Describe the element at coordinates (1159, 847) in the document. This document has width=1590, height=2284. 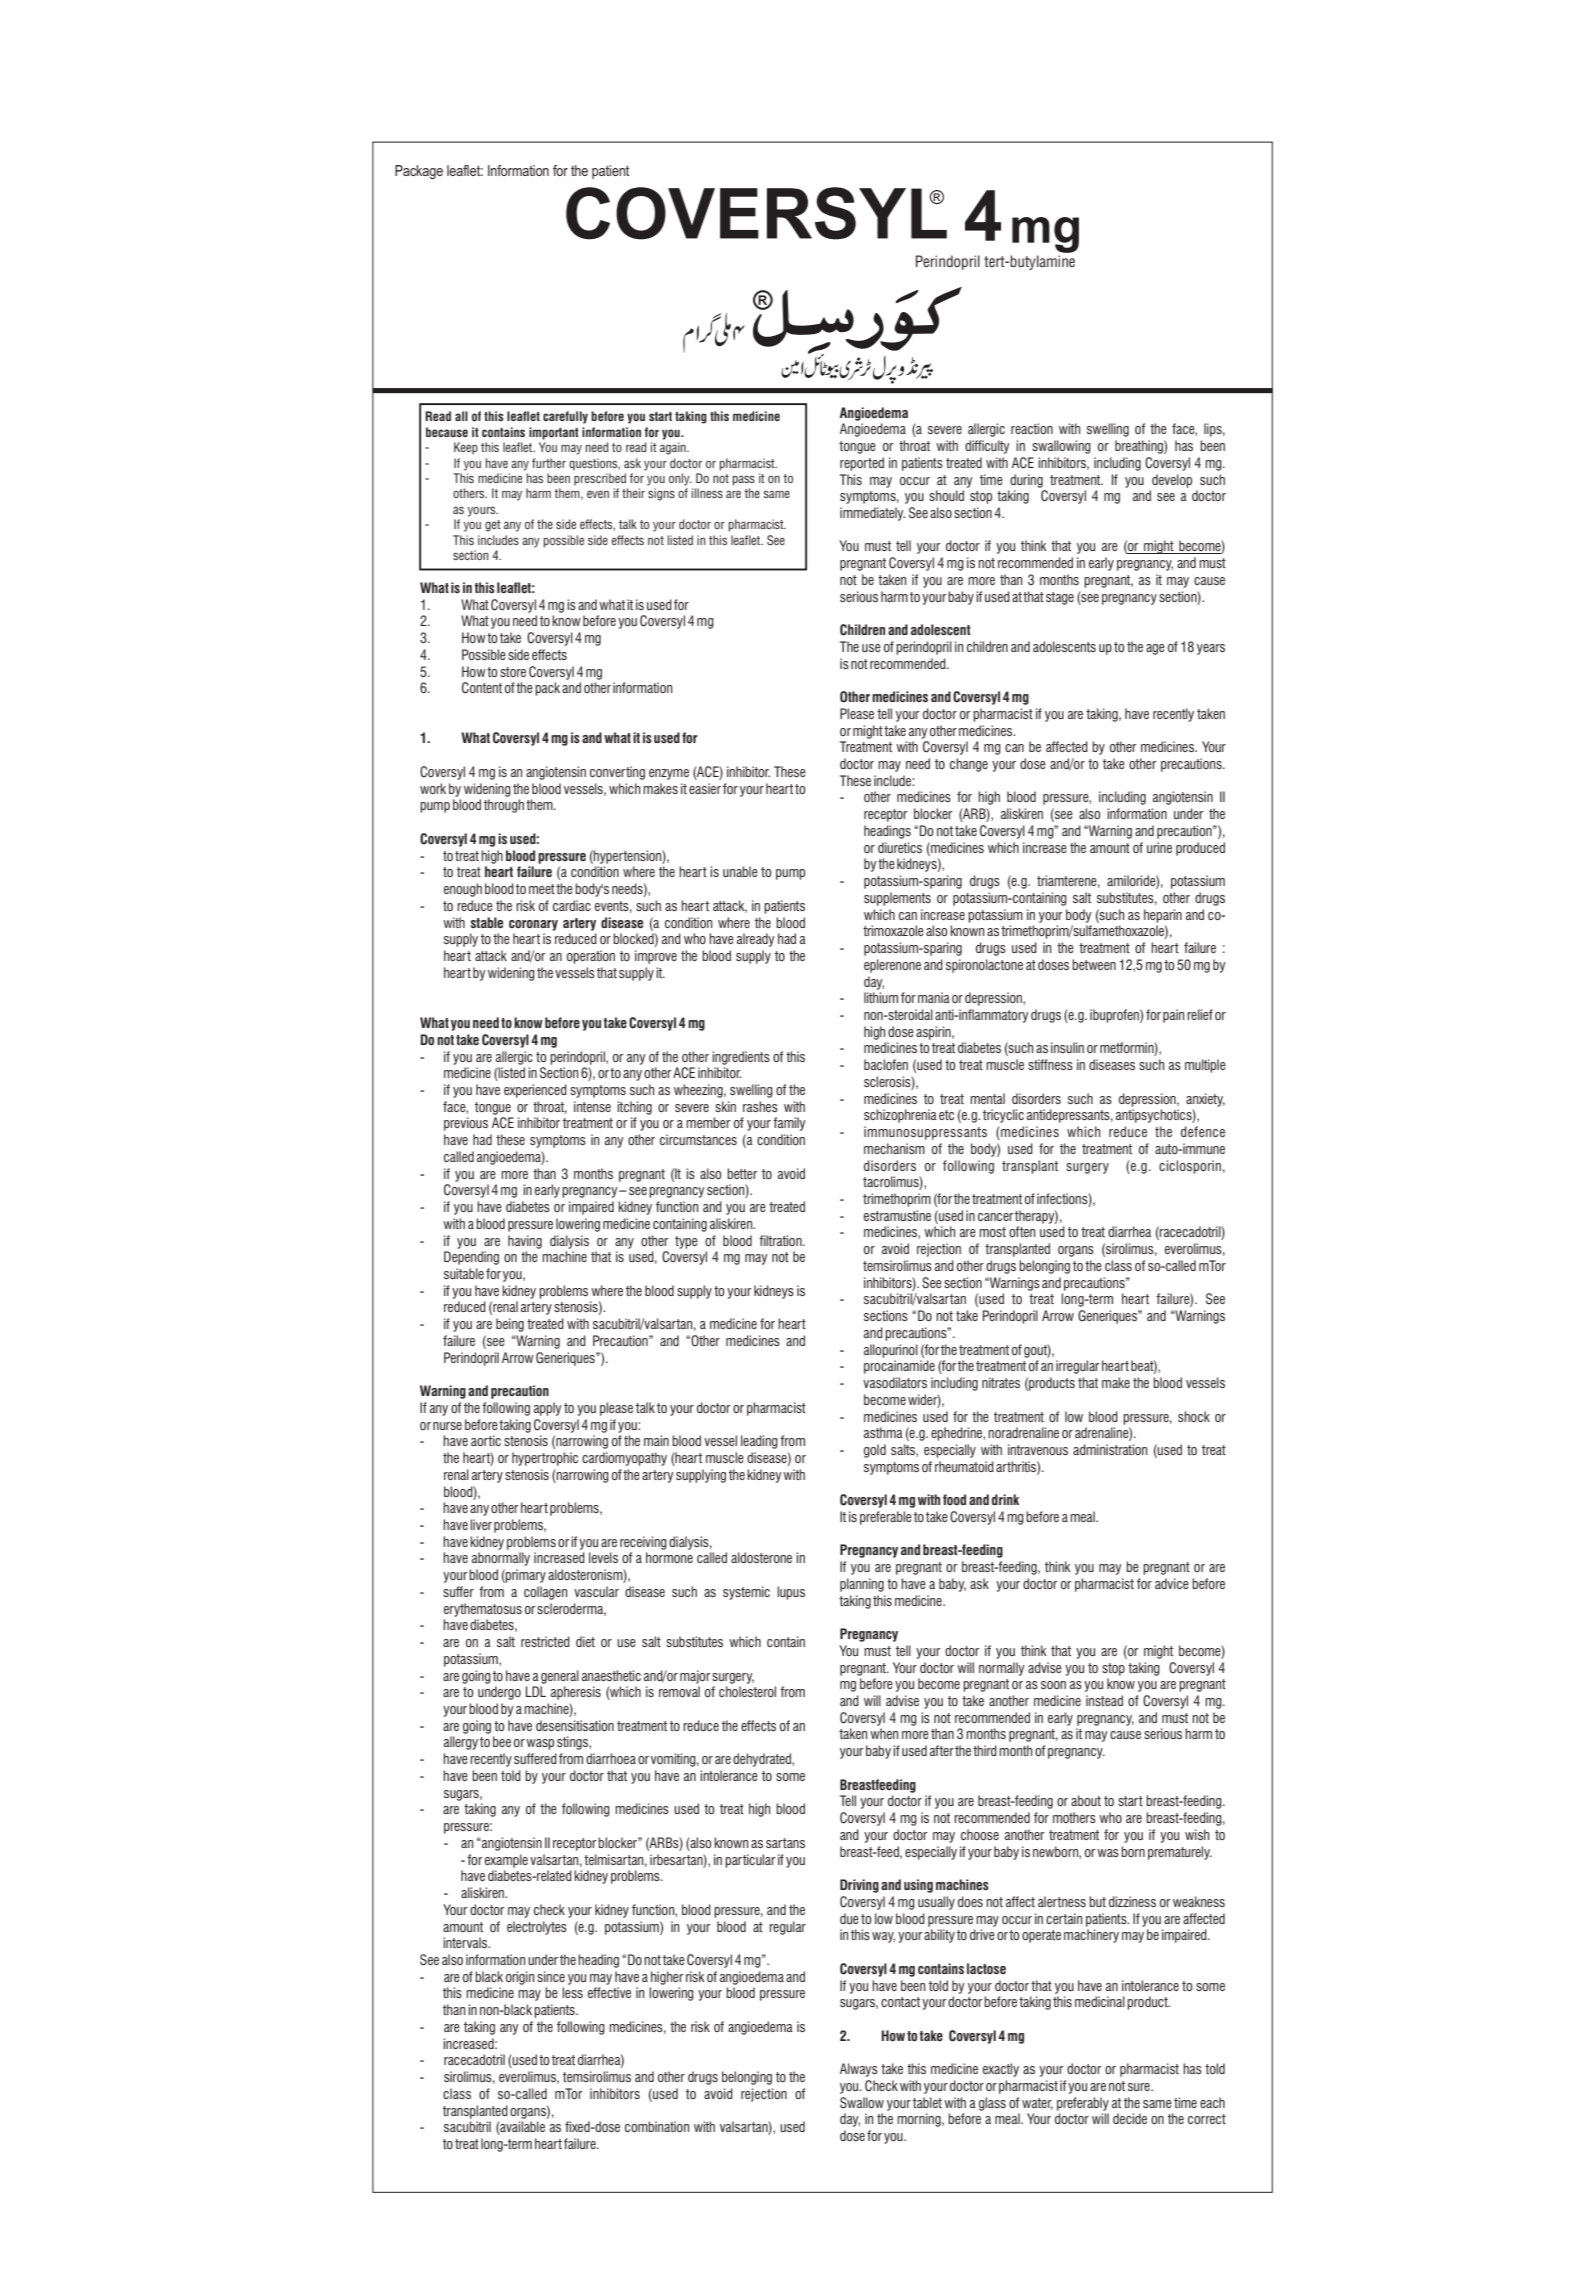
I see `urine` at that location.
